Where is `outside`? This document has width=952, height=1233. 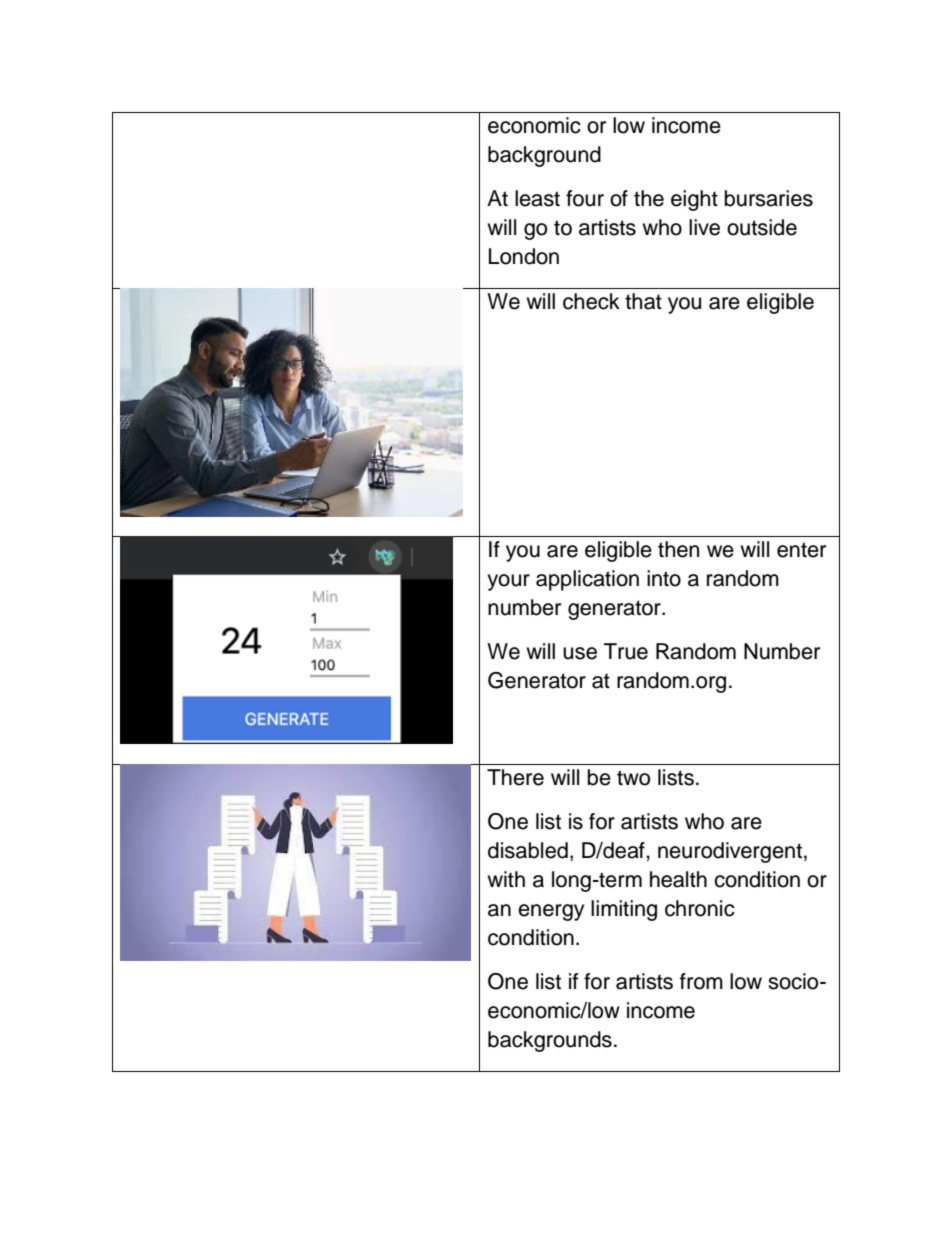 outside is located at coordinates (762, 227).
